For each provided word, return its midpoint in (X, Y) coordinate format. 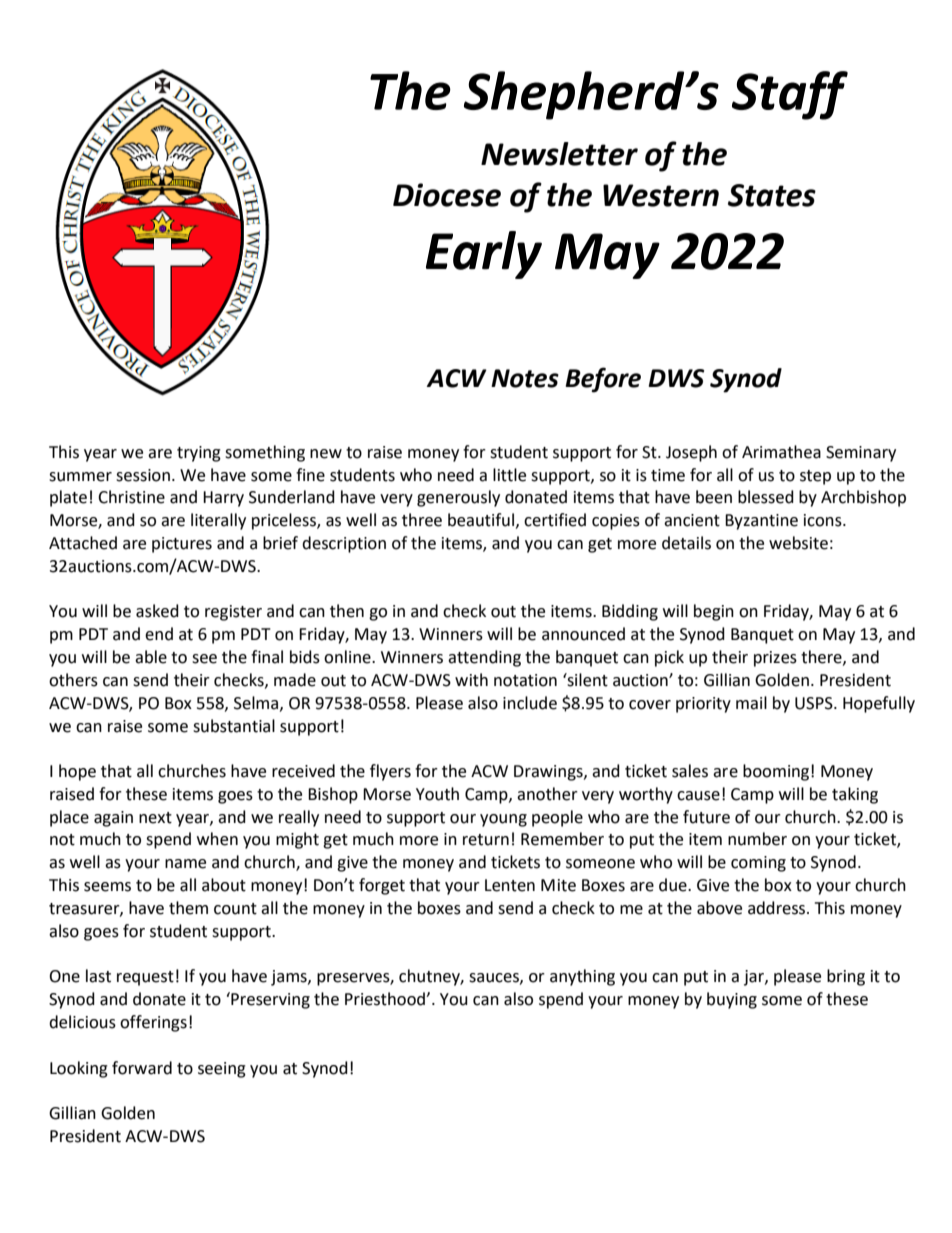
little (509, 475)
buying (732, 1000)
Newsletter (559, 154)
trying (199, 454)
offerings (153, 1023)
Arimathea (781, 452)
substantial (234, 726)
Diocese (447, 195)
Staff (790, 95)
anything (582, 977)
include (530, 703)
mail (751, 703)
